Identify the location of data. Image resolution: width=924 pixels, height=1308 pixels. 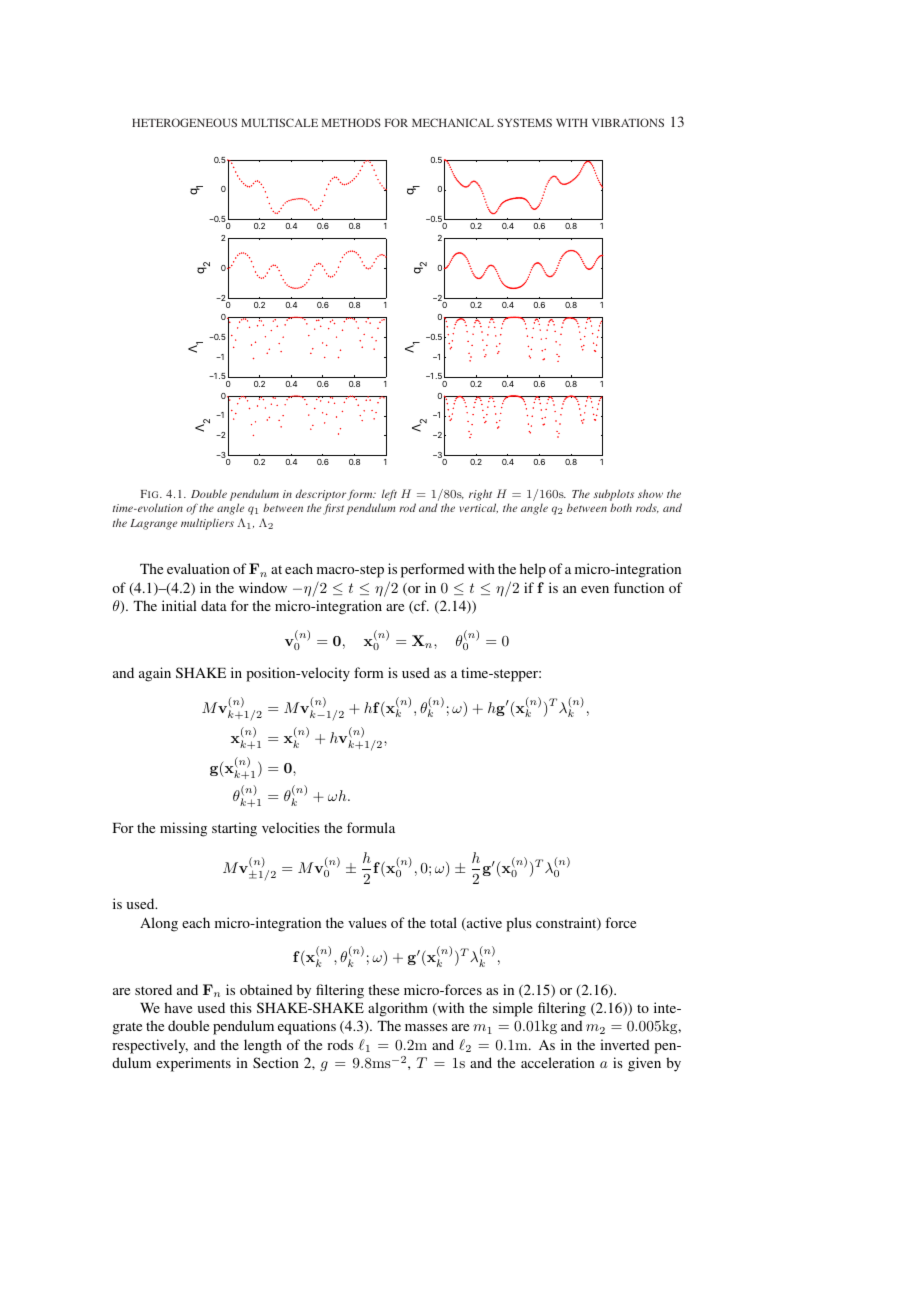
(214, 605).
